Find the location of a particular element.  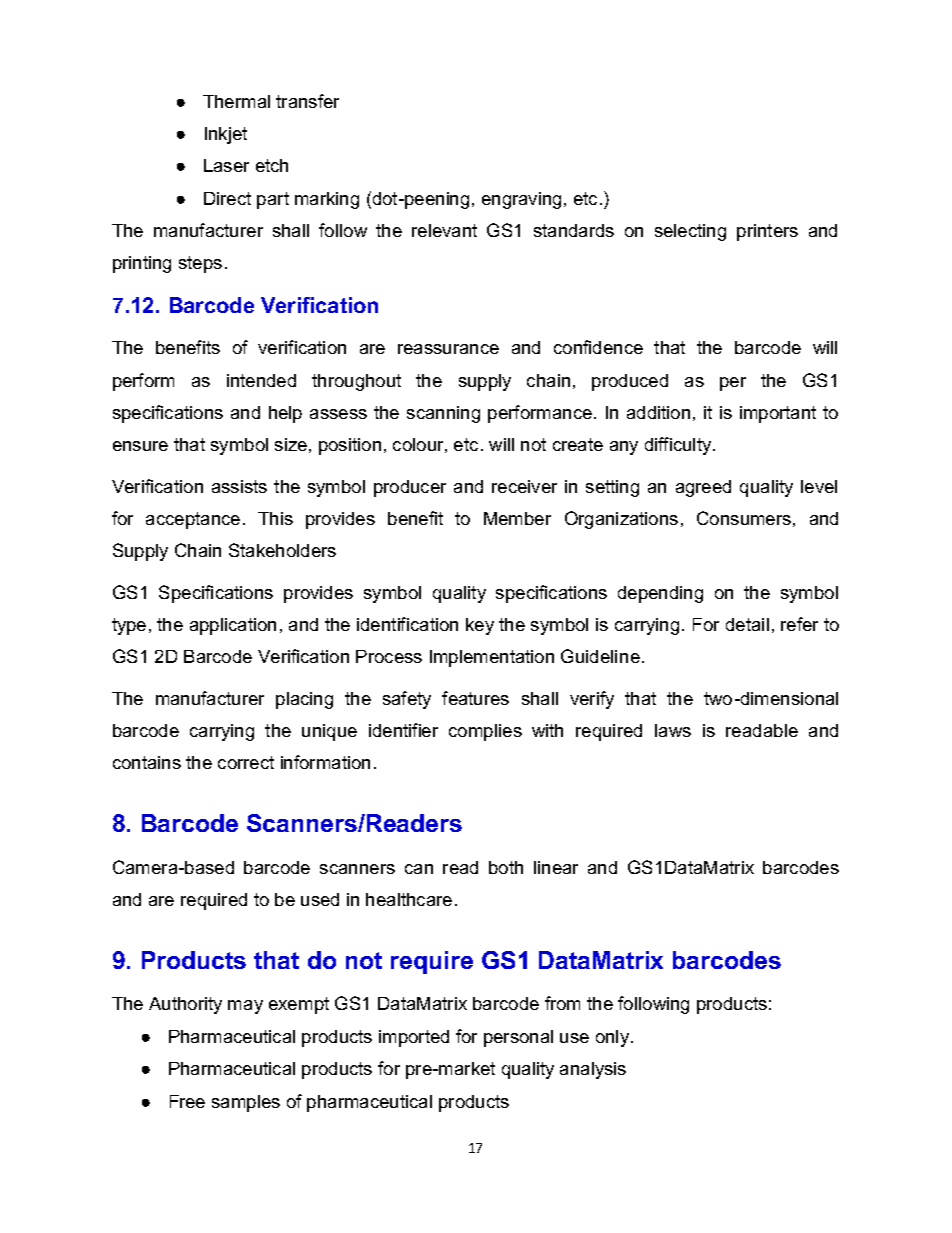

engraving is located at coordinates (521, 200).
